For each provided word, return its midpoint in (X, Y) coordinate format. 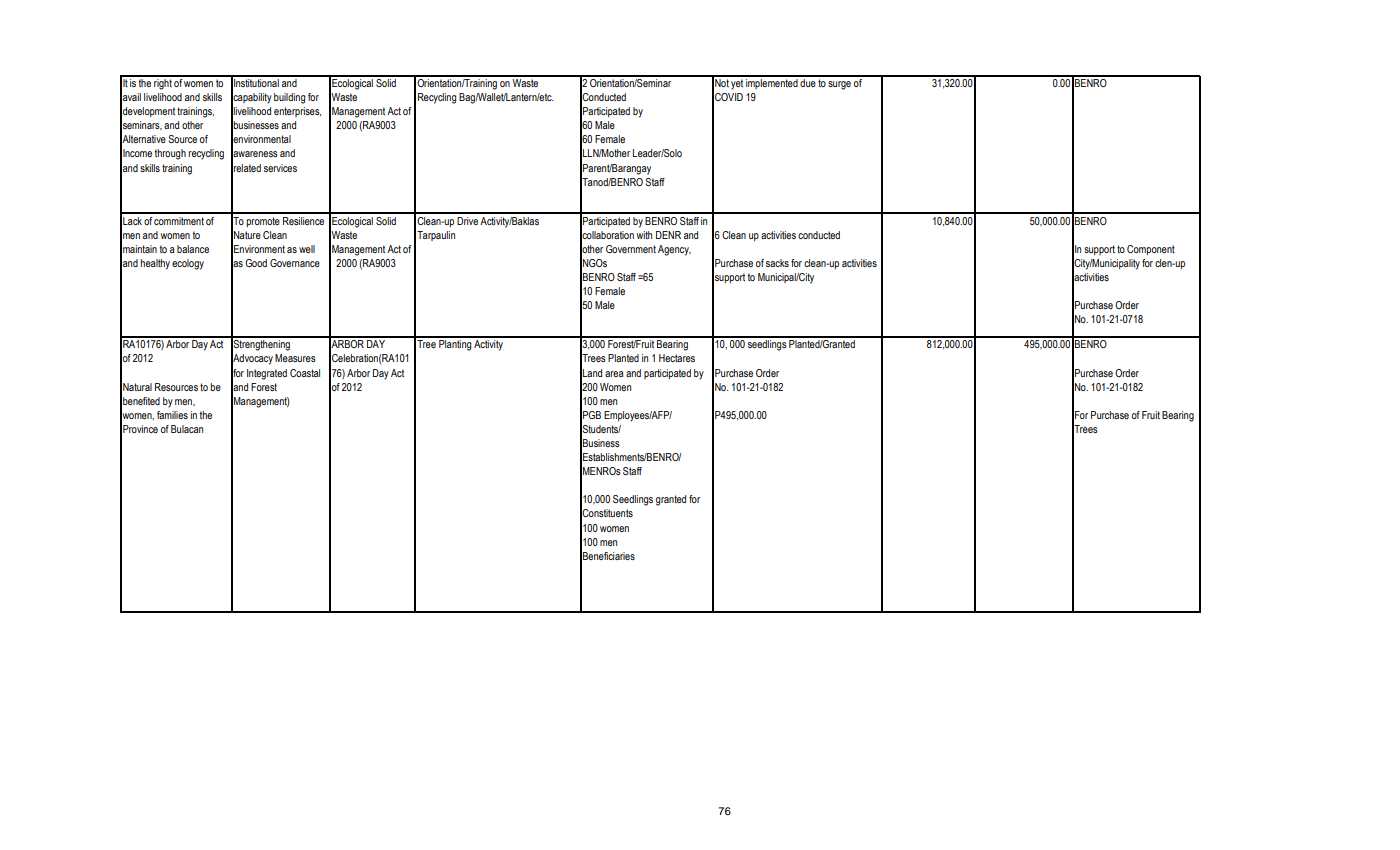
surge (839, 85)
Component (1151, 250)
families (172, 415)
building (289, 98)
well (307, 249)
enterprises (297, 112)
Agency (674, 250)
